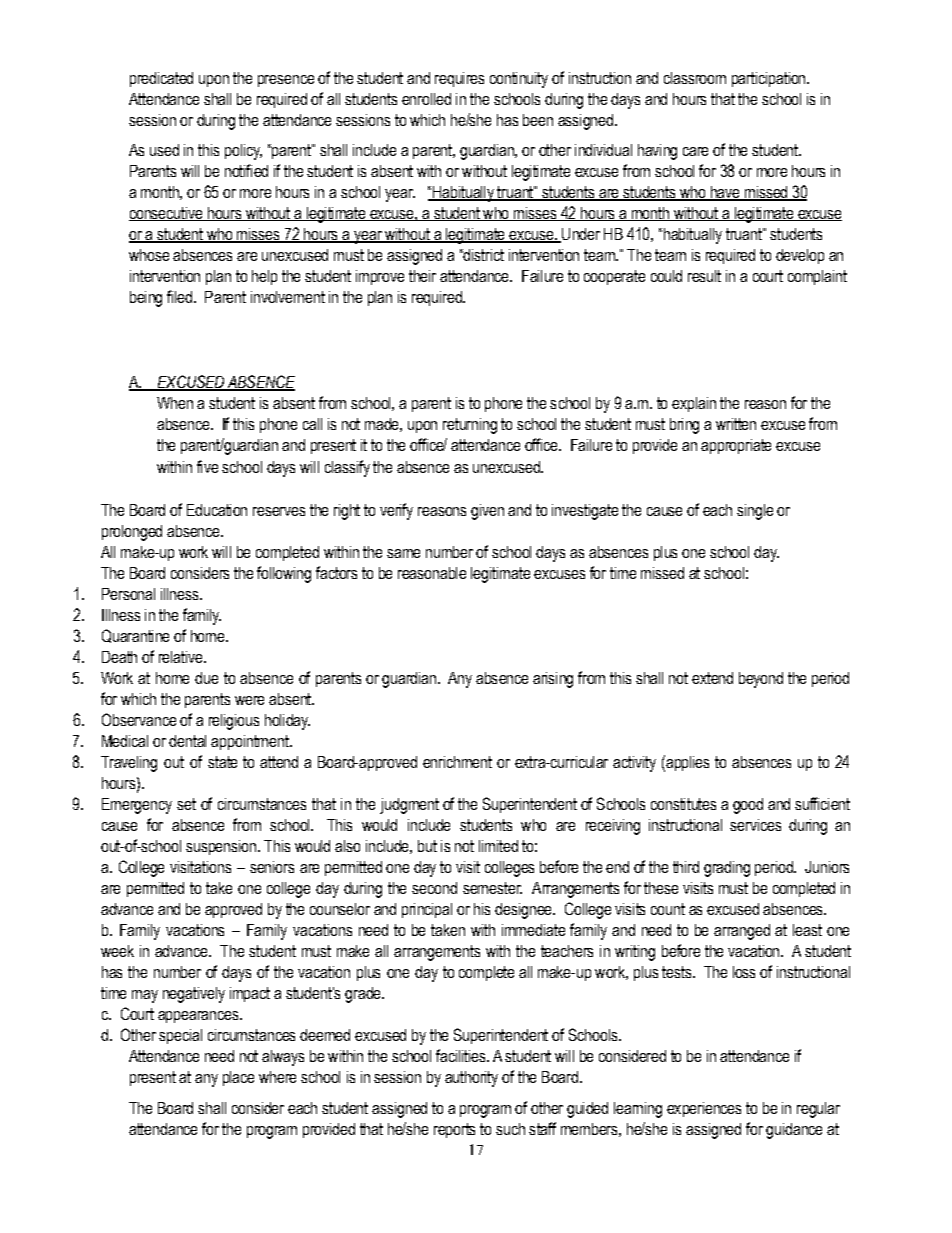 The width and height of the screenshot is (952, 1233). Describe the element at coordinates (712, 678) in the screenshot. I see `extend` at that location.
